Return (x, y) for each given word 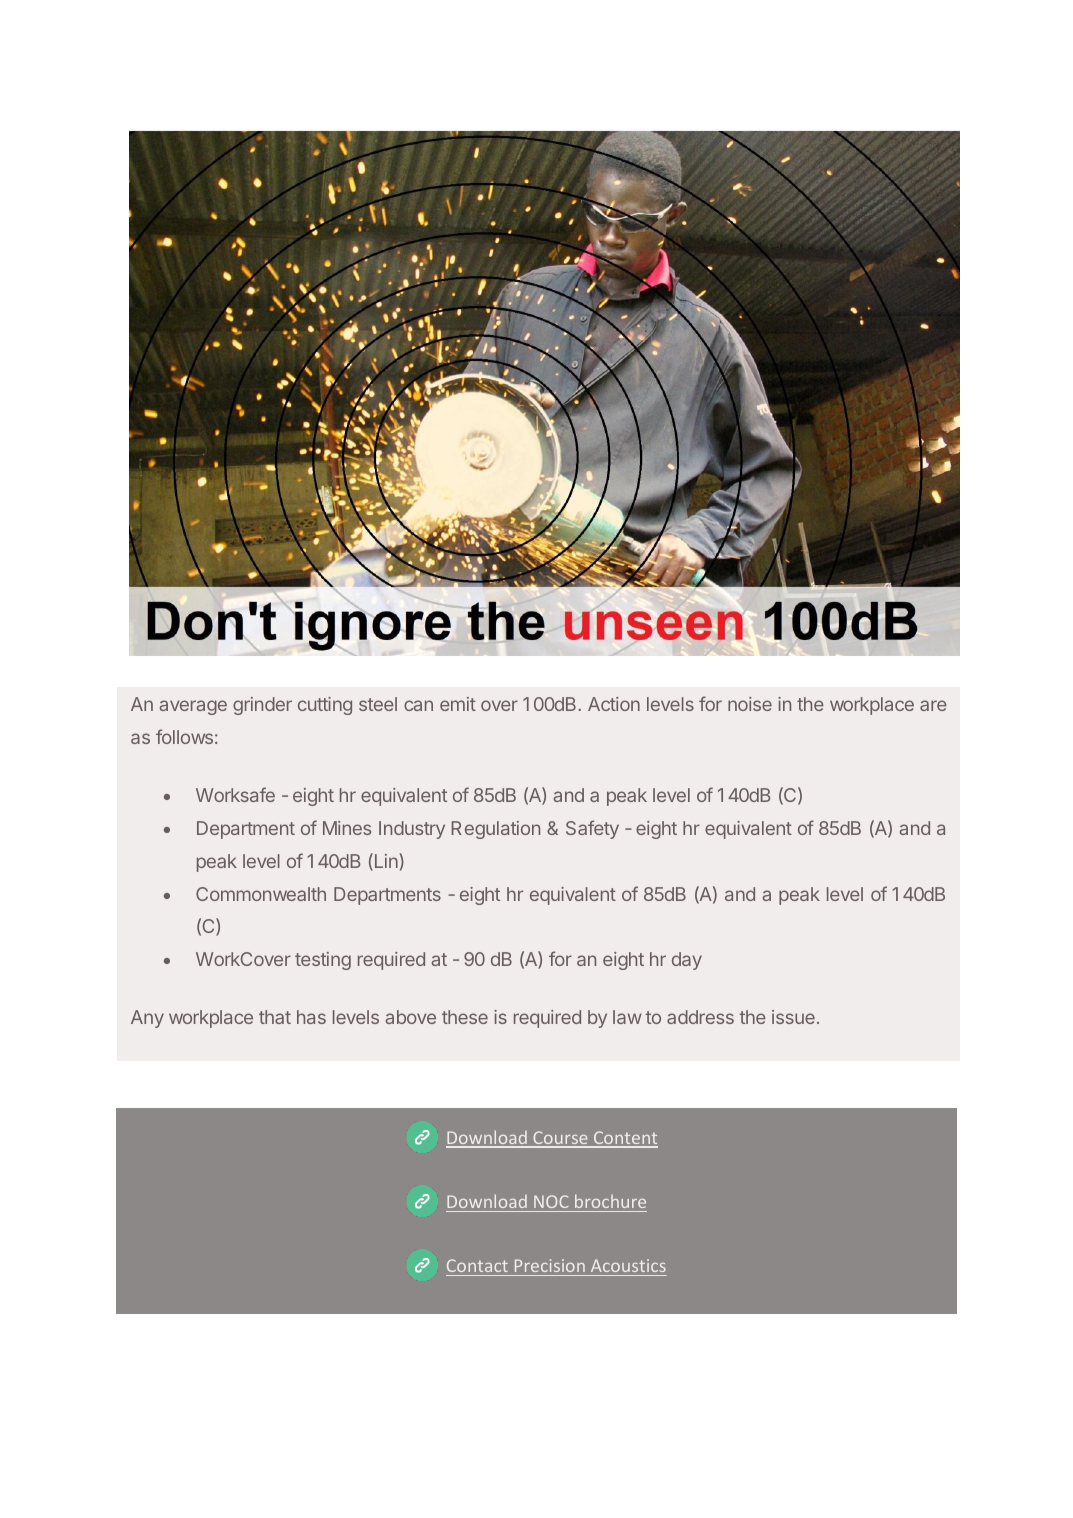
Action (614, 704)
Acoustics (628, 1265)
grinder (262, 706)
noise (750, 704)
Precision (550, 1265)
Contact (477, 1265)
